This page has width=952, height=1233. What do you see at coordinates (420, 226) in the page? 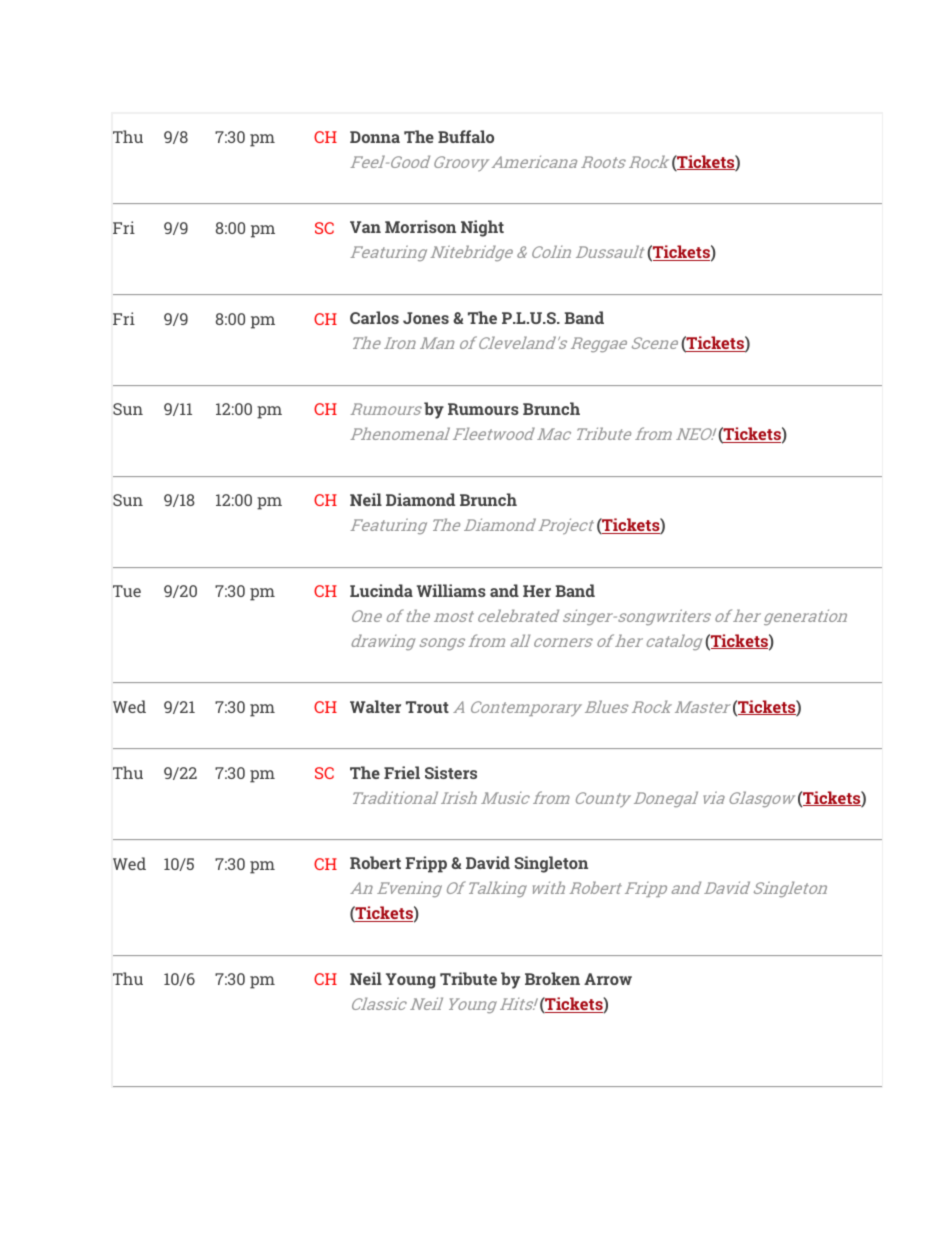
I see `Morrison` at bounding box center [420, 226].
